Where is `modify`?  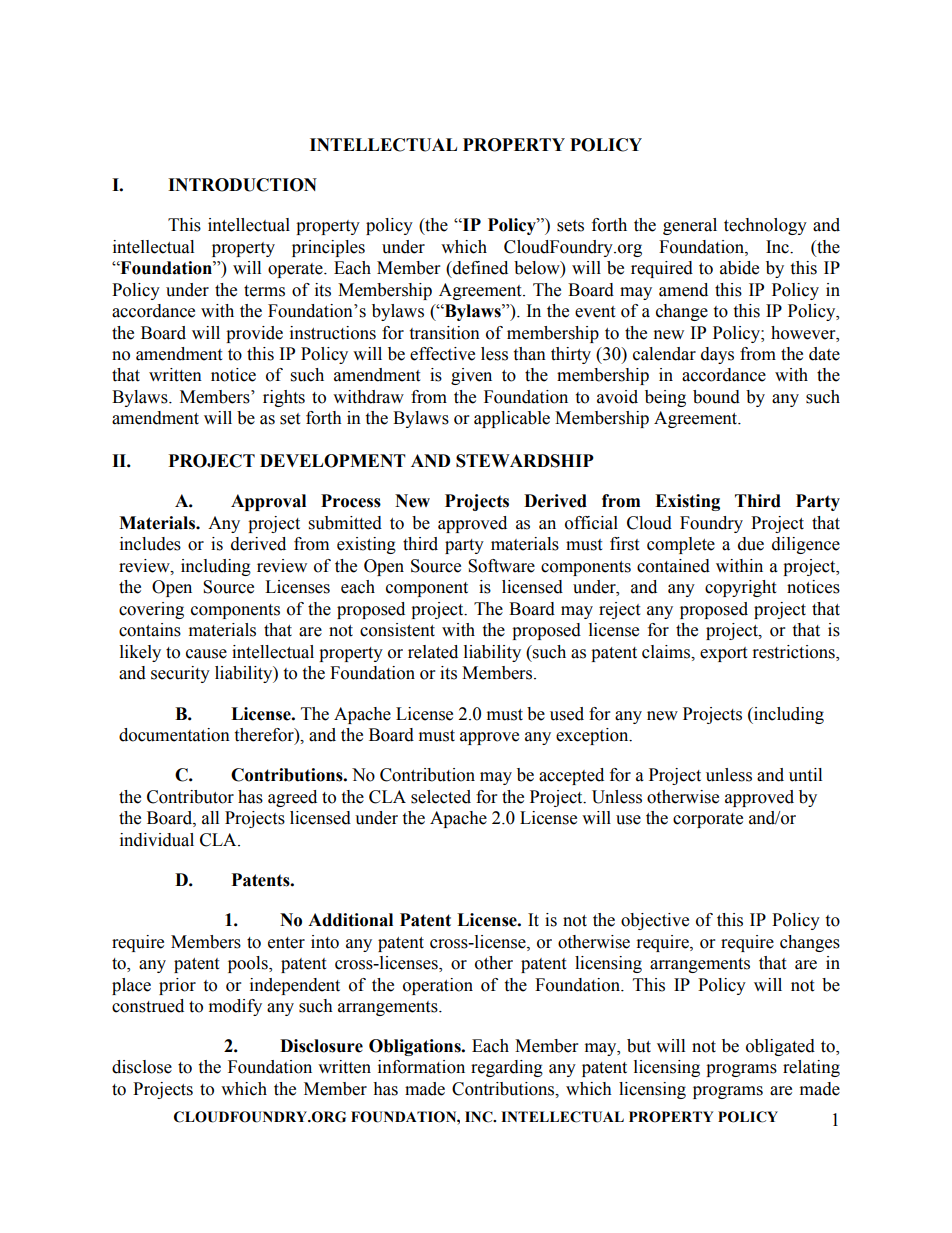
modify is located at coordinates (235, 1007).
